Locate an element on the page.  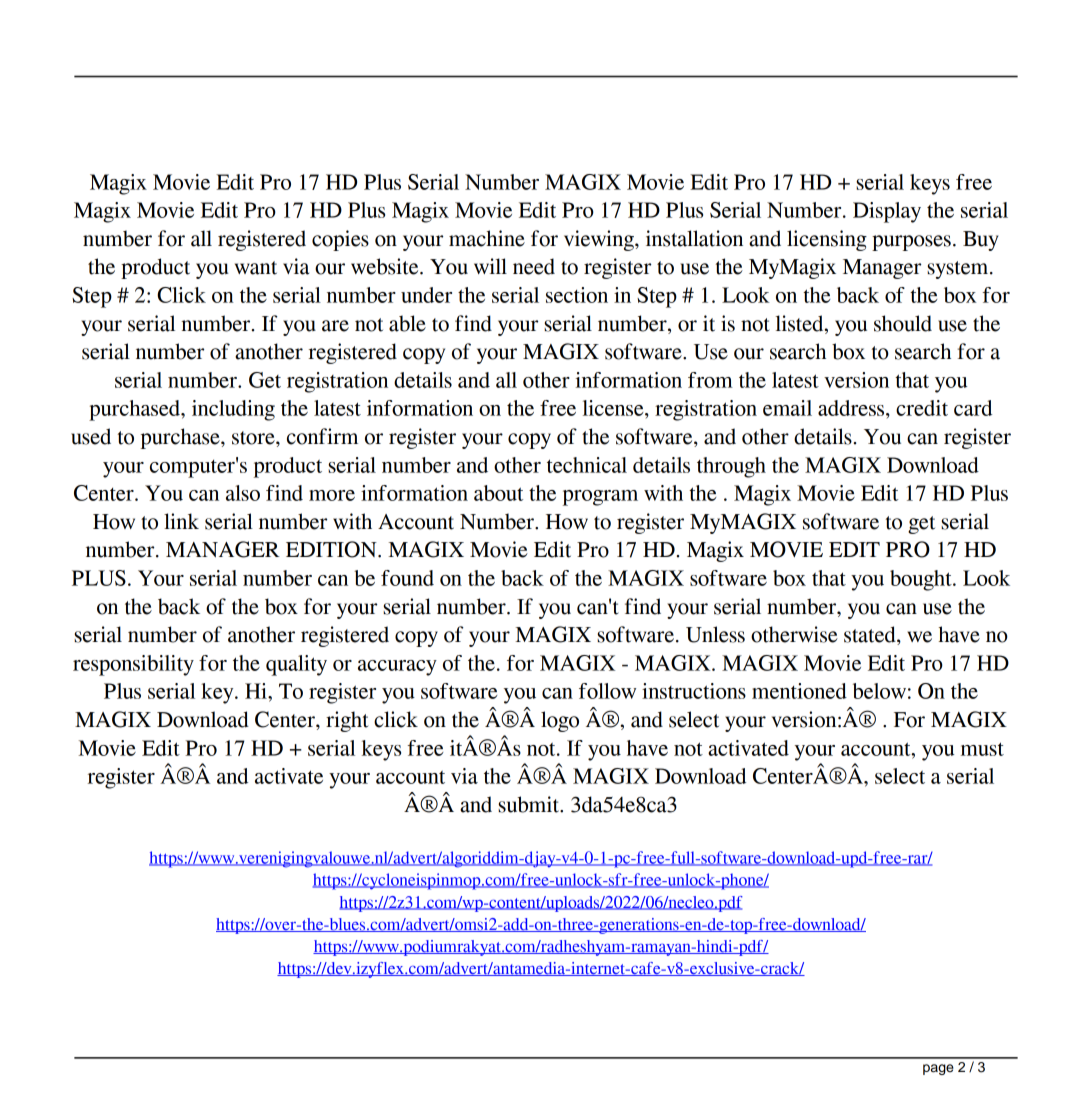
machine is located at coordinates (487, 238).
